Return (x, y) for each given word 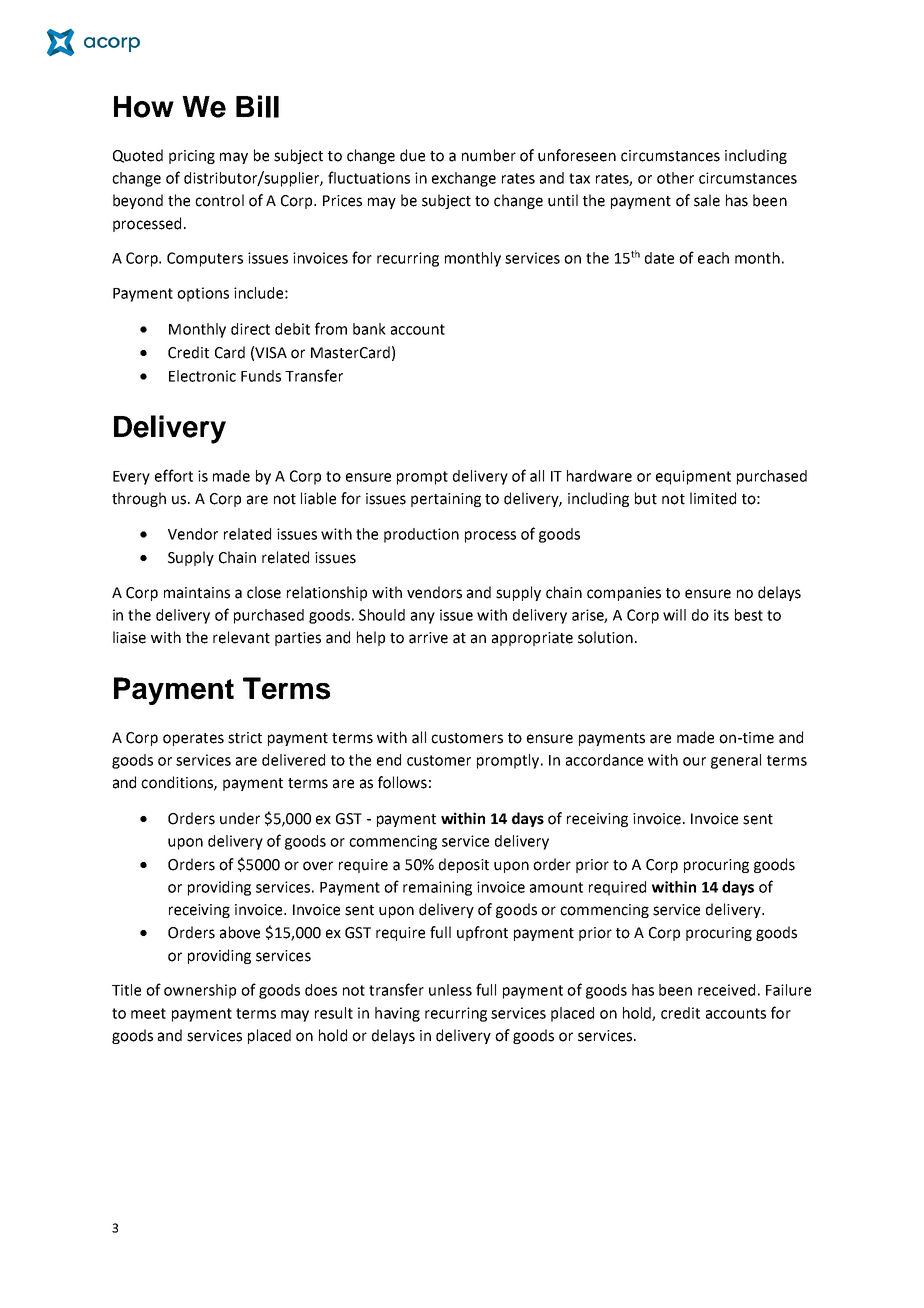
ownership (200, 991)
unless (450, 990)
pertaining (446, 500)
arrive (428, 638)
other (675, 178)
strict (245, 738)
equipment (693, 477)
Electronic (202, 376)
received (726, 990)
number (489, 155)
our (694, 761)
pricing (192, 157)
